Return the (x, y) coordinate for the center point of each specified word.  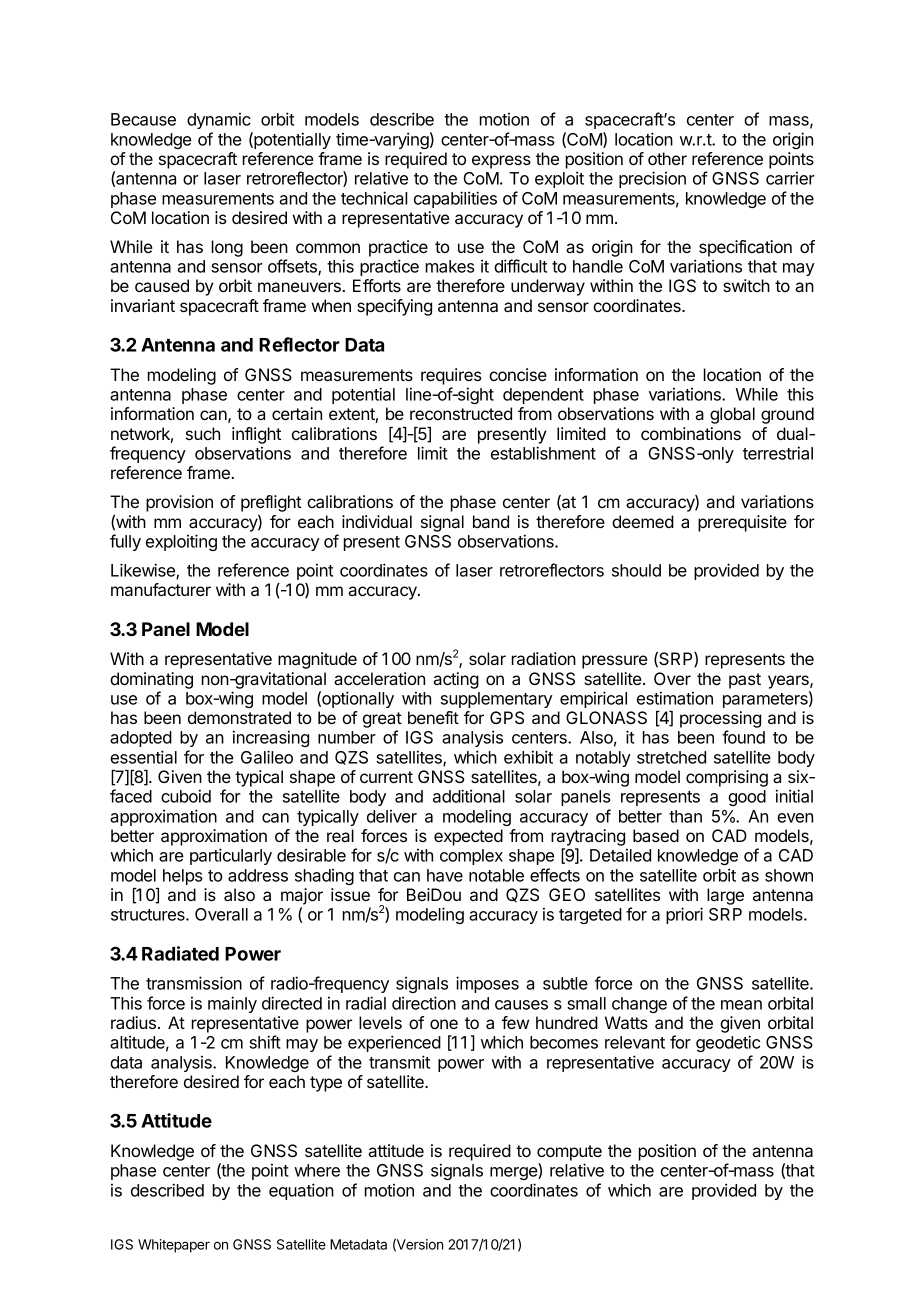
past (745, 681)
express (501, 162)
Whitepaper (174, 1246)
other (667, 158)
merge (514, 1173)
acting (456, 680)
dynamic (219, 121)
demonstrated (239, 717)
